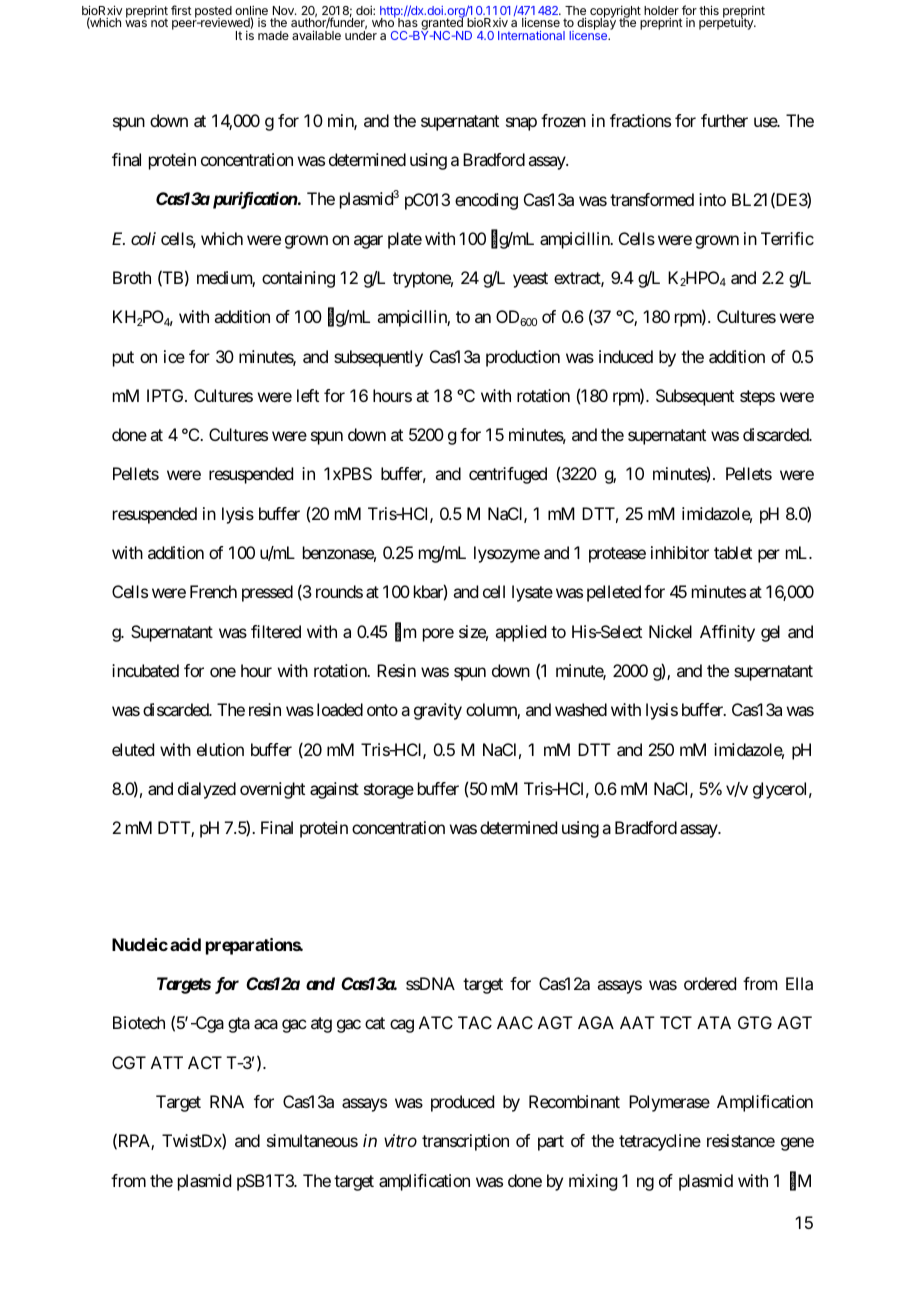  I want to click on first, so click(181, 10).
